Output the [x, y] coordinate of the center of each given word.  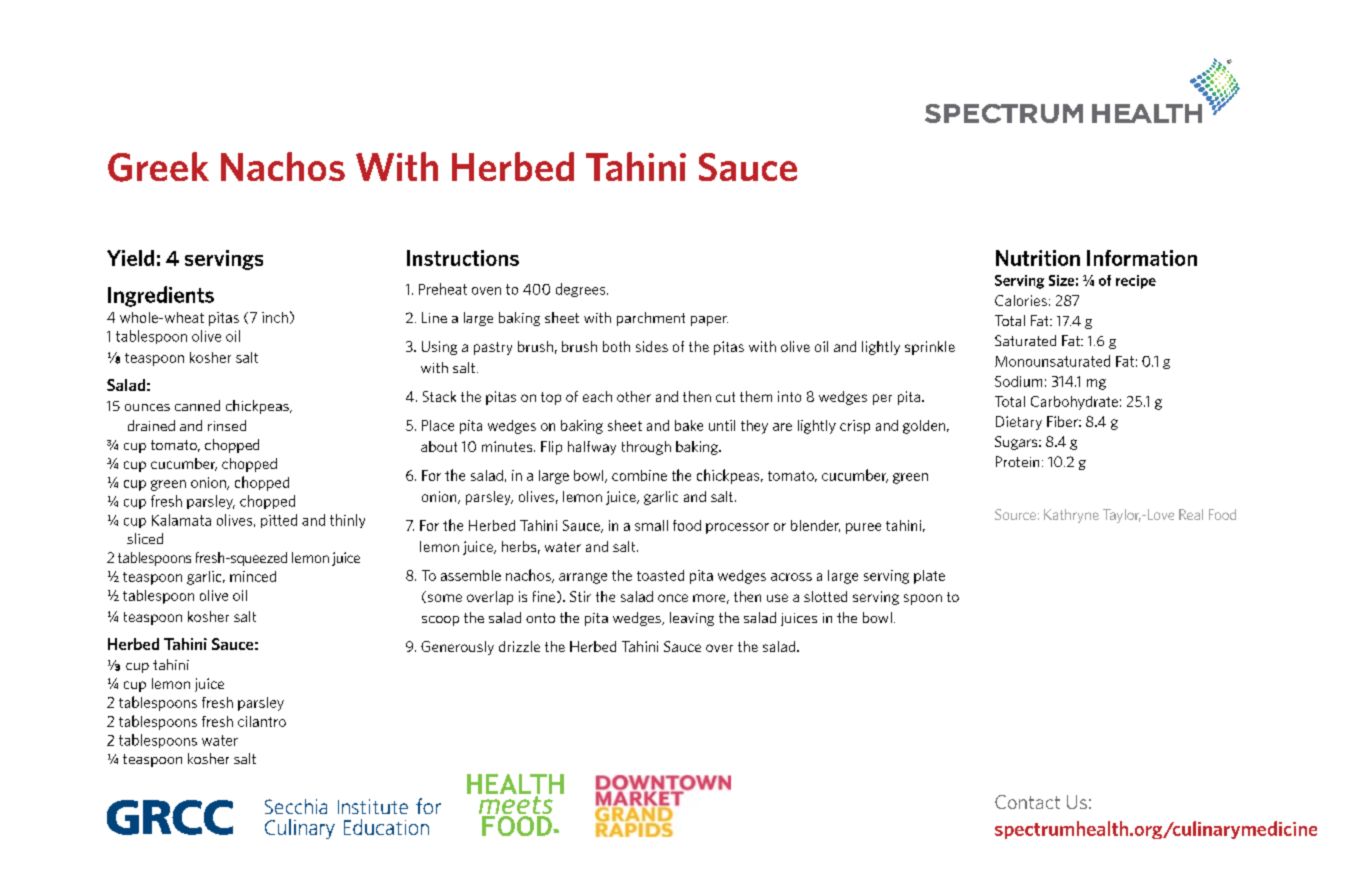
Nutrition [1038, 258]
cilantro [262, 721]
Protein [1017, 461]
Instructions [463, 258]
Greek [158, 167]
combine [639, 475]
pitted [279, 521]
